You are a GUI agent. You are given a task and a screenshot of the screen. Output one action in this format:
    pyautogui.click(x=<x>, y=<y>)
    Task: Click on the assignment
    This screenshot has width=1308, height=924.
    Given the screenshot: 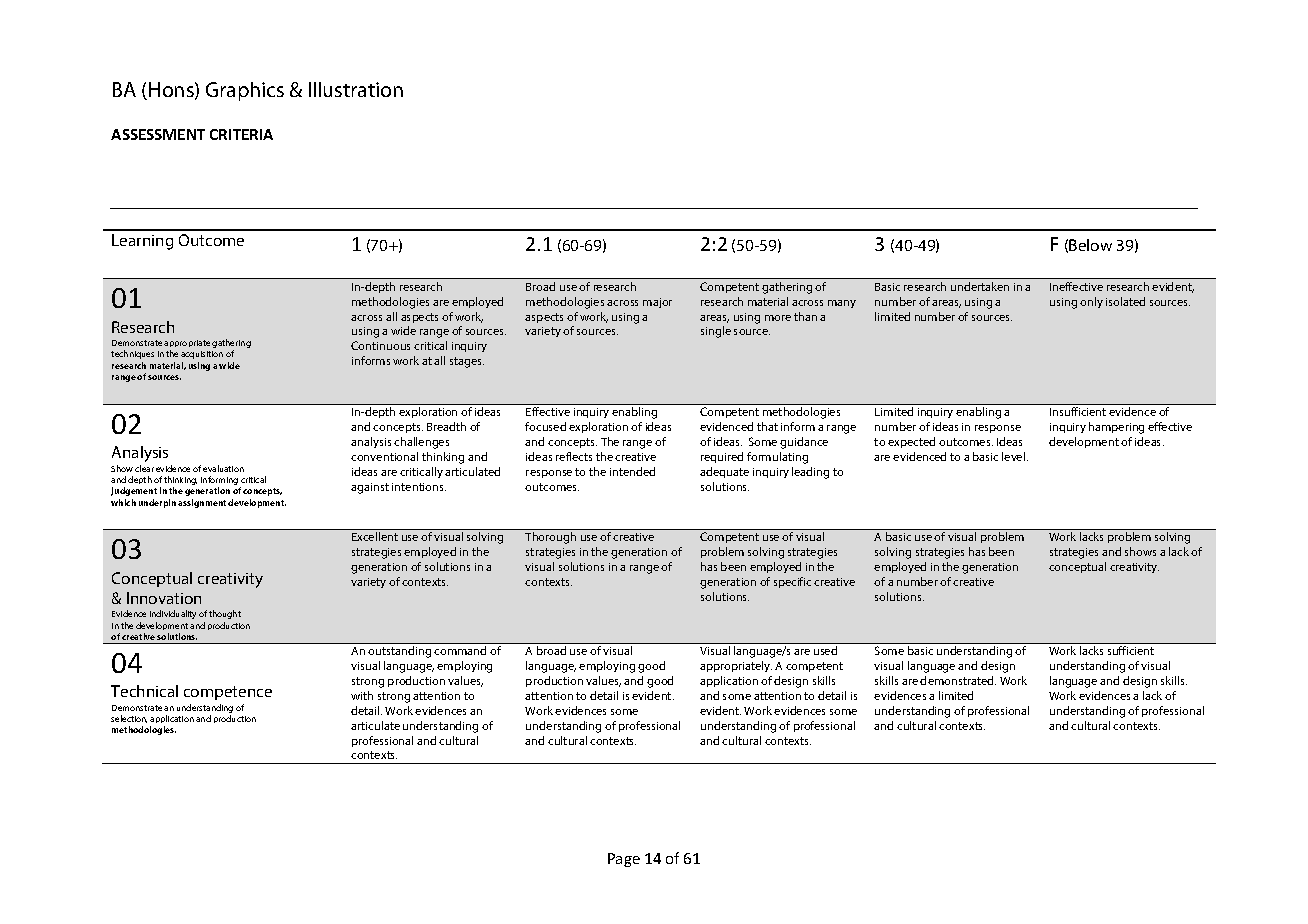 What is the action you would take?
    pyautogui.click(x=203, y=503)
